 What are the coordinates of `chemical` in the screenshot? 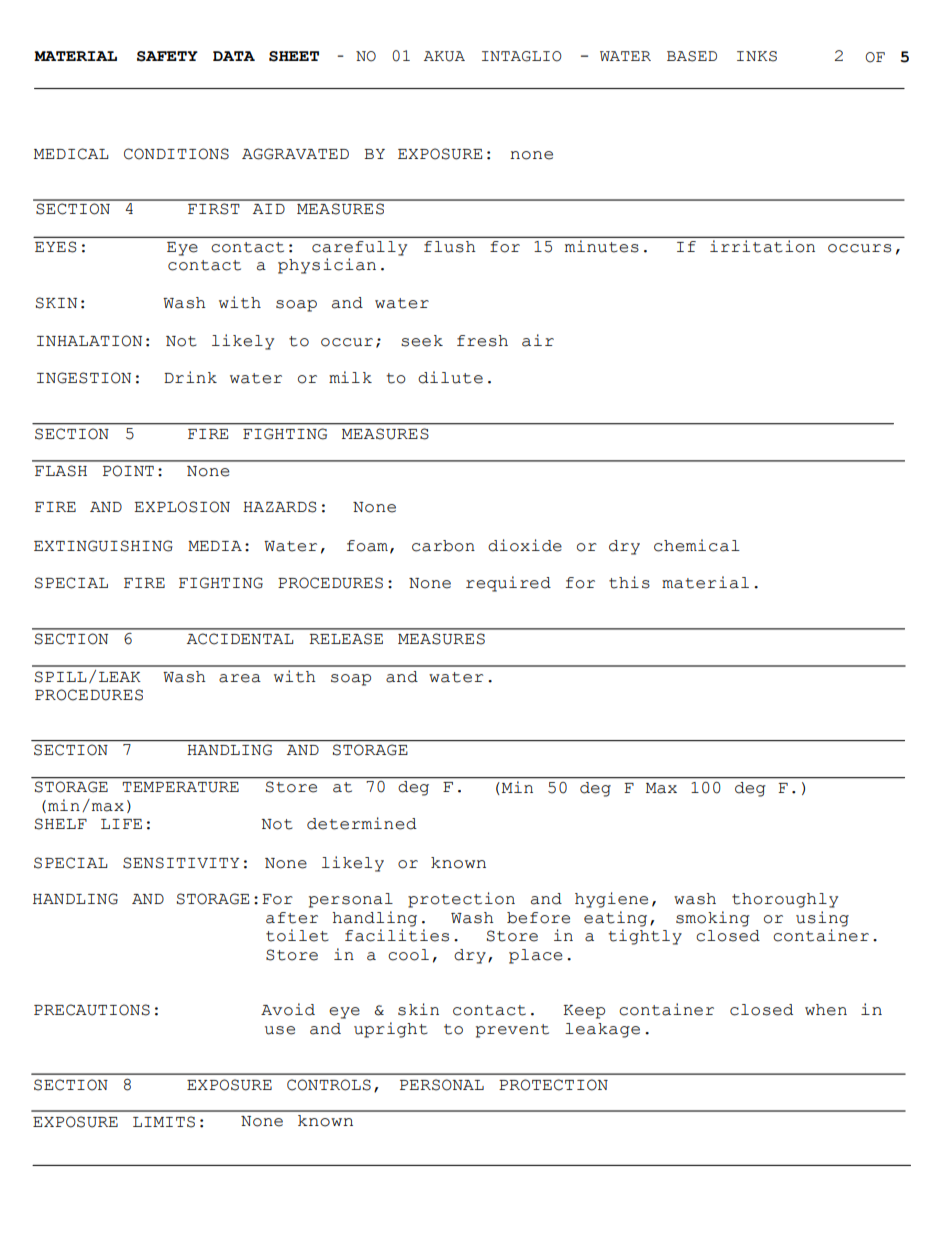 It's located at (697, 545).
